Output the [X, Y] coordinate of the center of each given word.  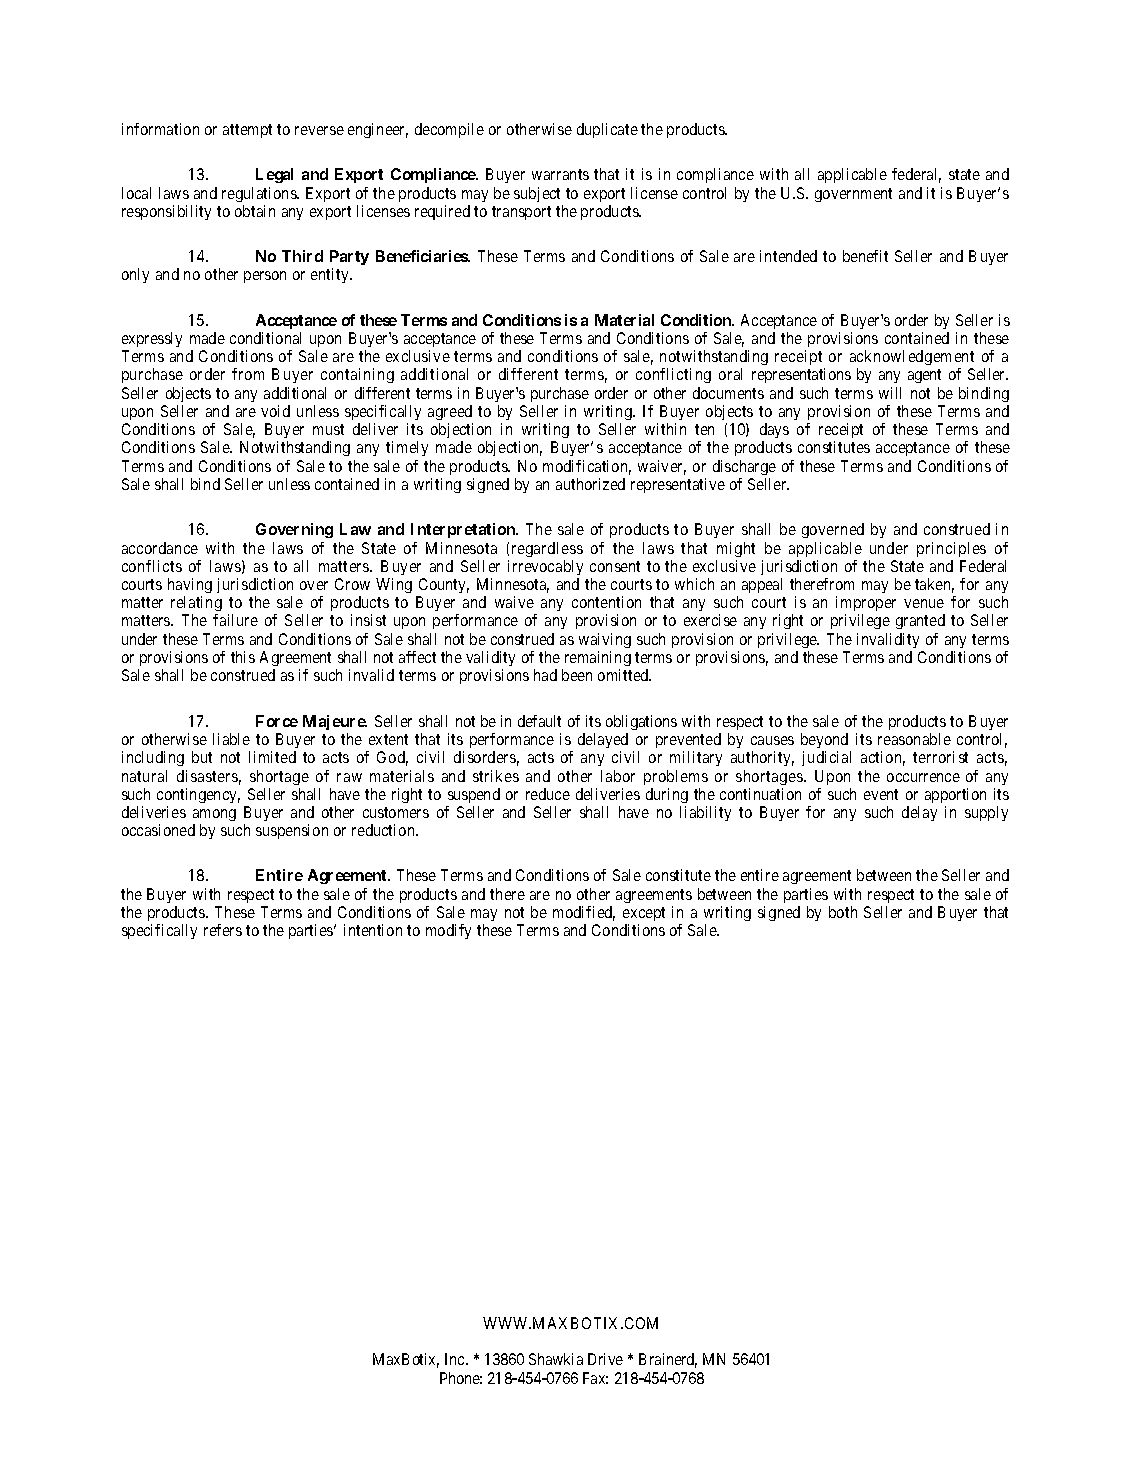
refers [223, 930]
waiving [605, 640]
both [843, 912]
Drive [605, 1359]
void [275, 411]
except [644, 914]
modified [584, 913]
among [214, 817]
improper [866, 605]
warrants [560, 174]
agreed [450, 412]
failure [235, 620]
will [890, 393]
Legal [274, 175]
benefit [865, 256]
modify [448, 931]
